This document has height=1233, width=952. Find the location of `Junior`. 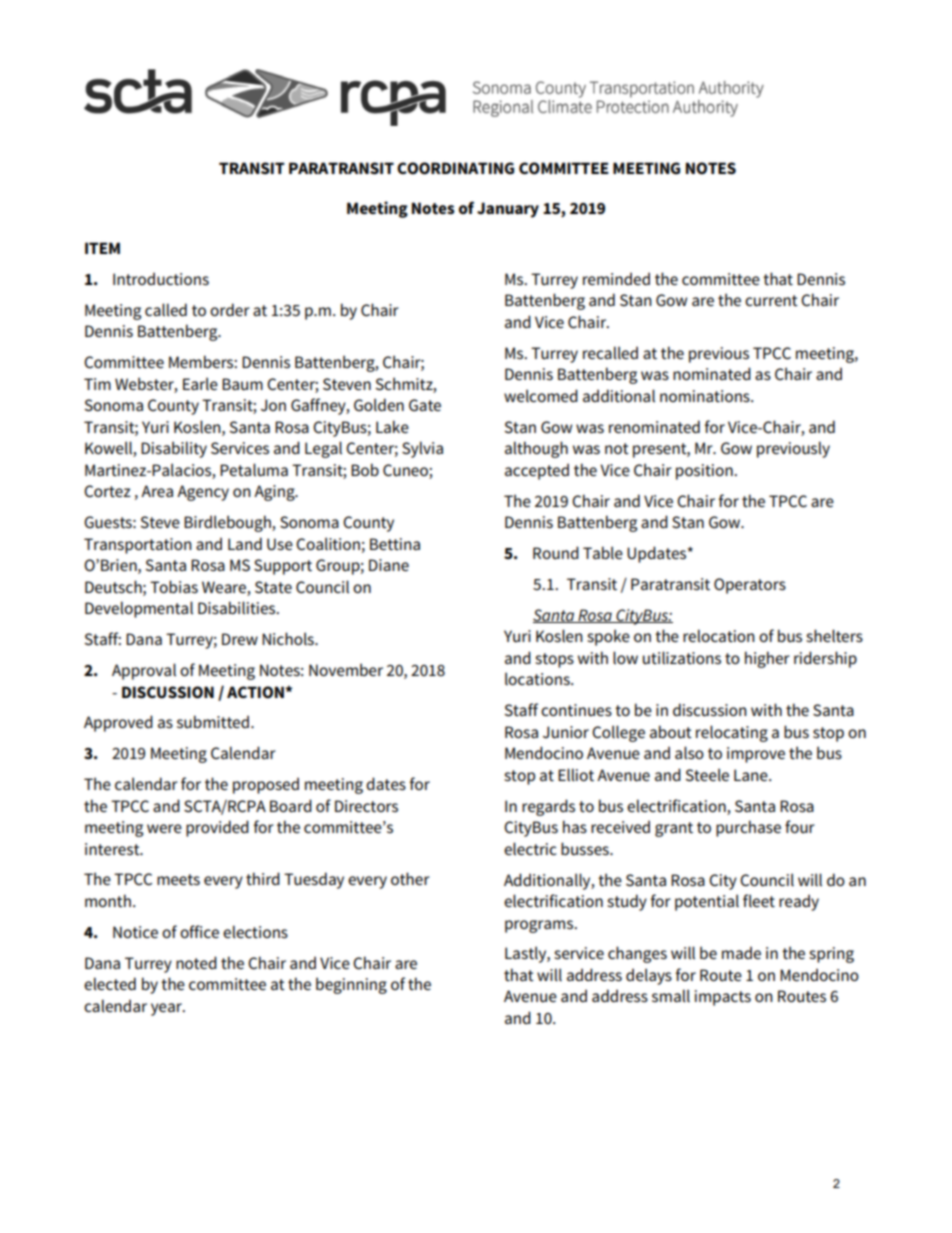

Junior is located at coordinates (566, 732).
